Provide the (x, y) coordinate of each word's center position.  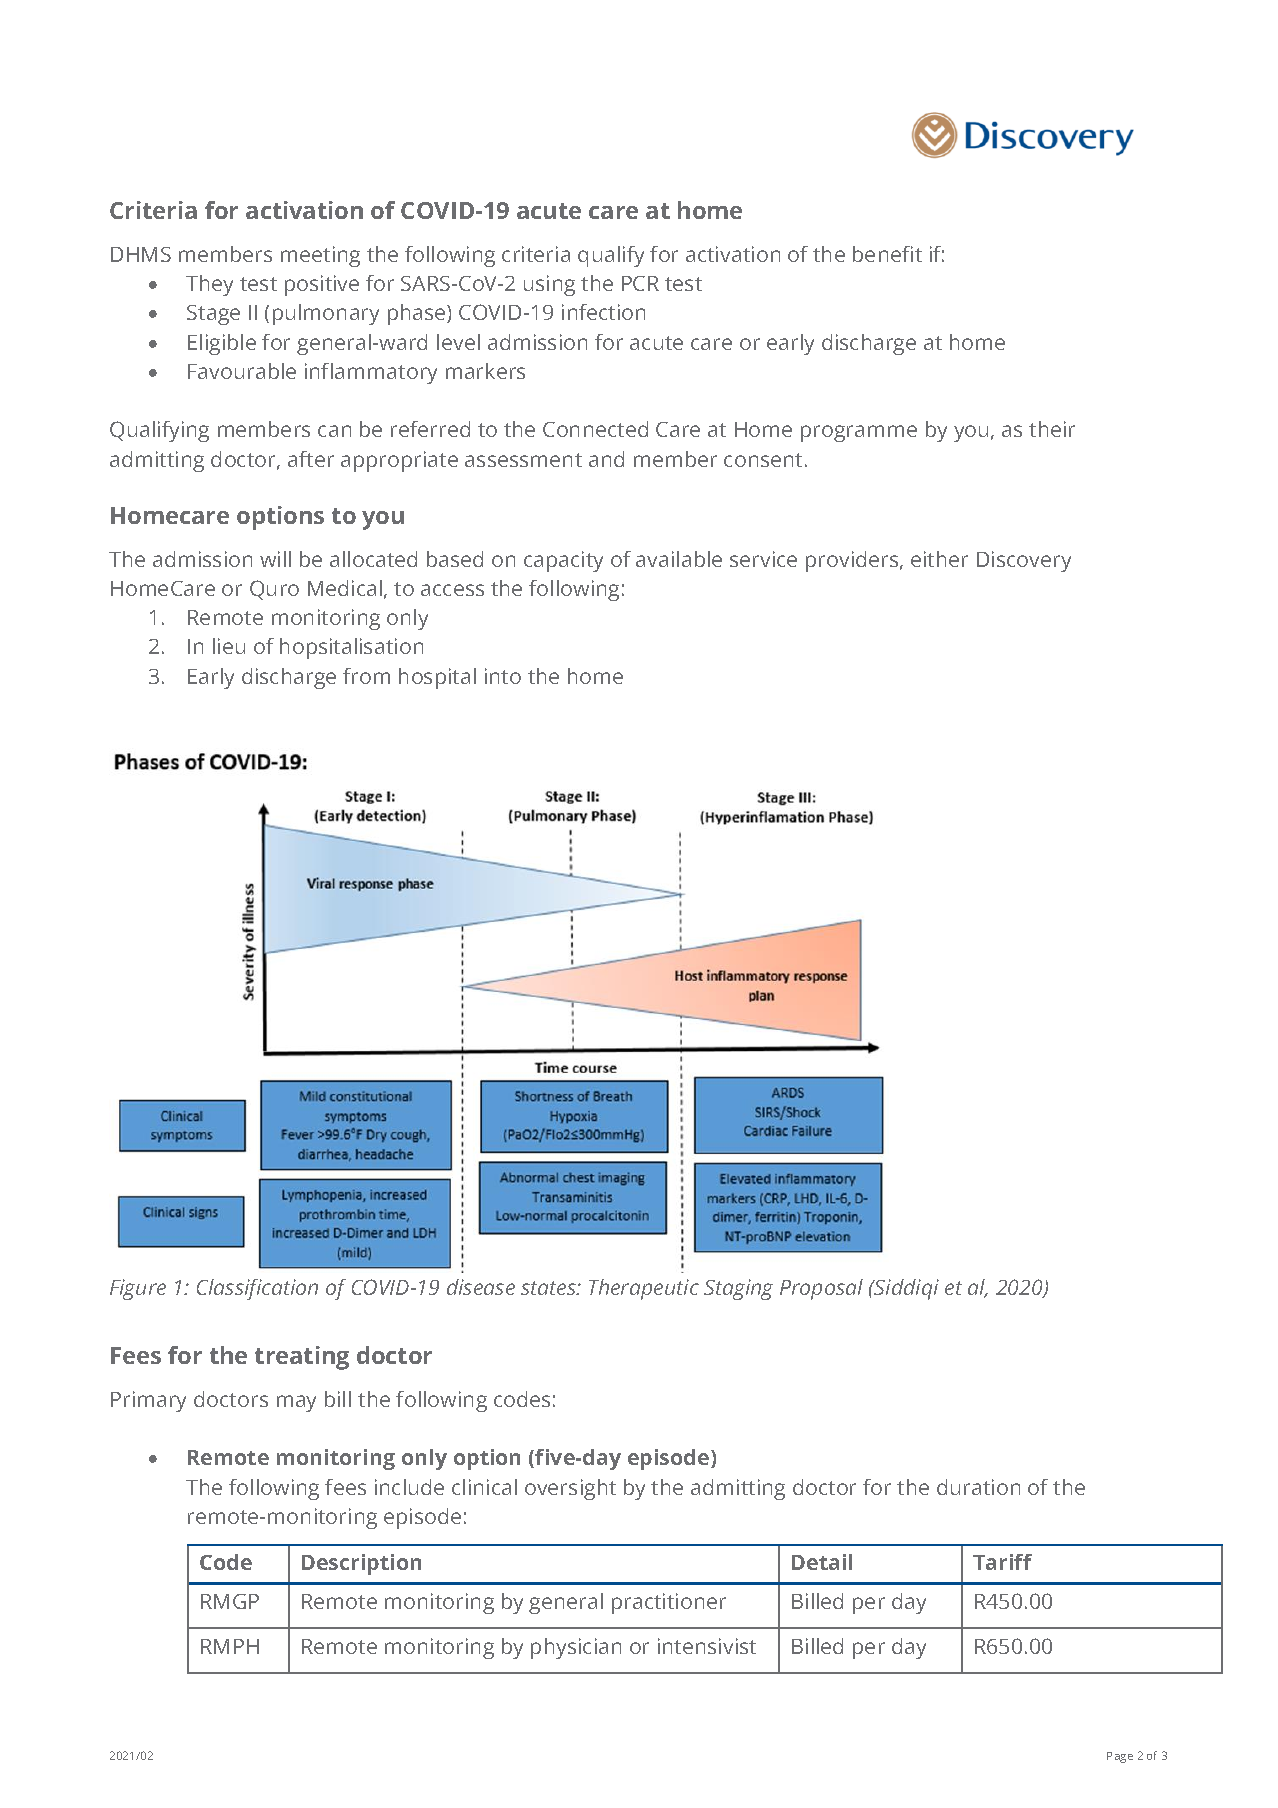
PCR (640, 283)
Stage (213, 315)
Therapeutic (644, 1289)
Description (361, 1564)
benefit (887, 254)
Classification (257, 1289)
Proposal (821, 1289)
